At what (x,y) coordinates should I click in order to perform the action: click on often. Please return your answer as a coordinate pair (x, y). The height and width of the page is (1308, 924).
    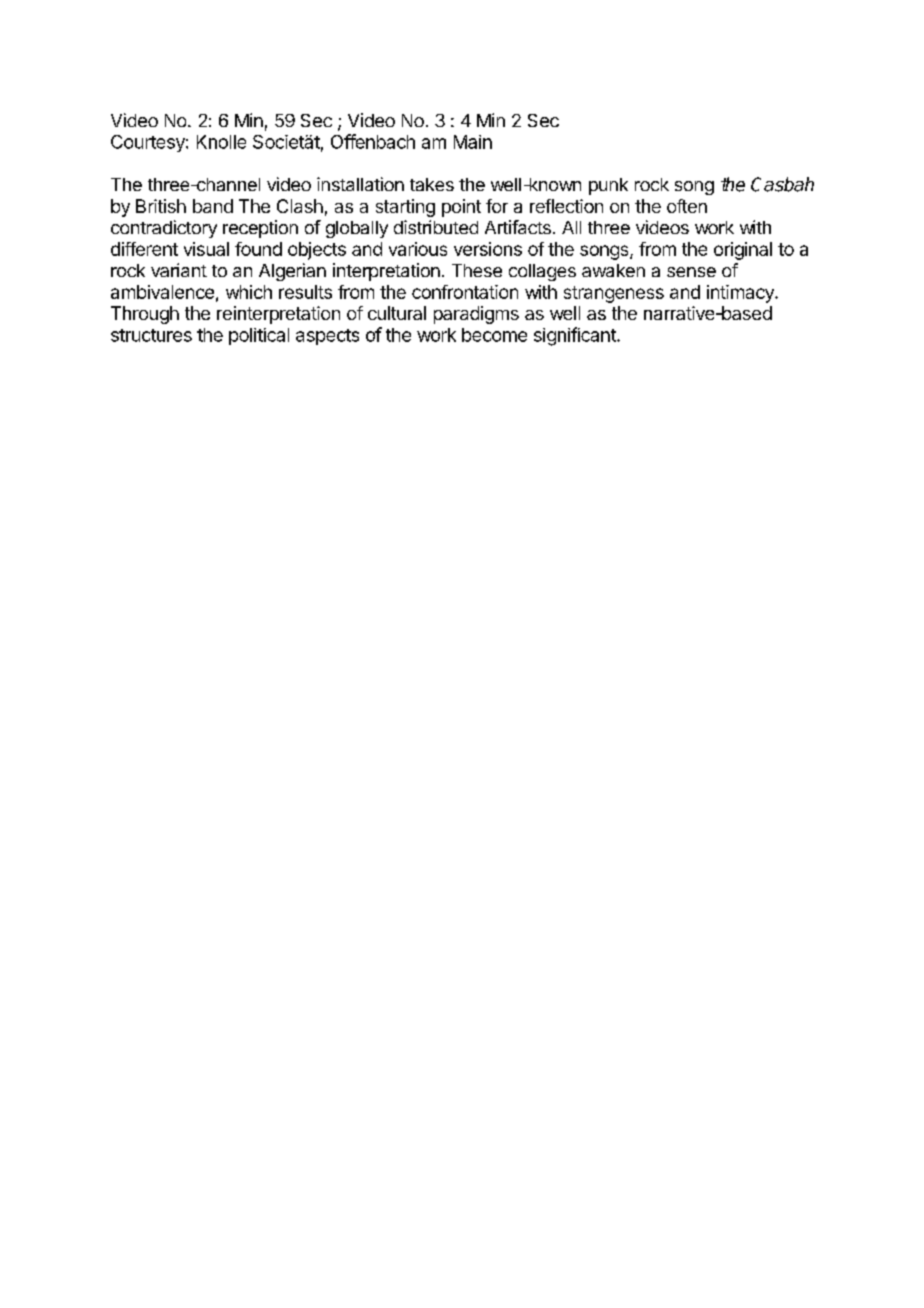
    Looking at the image, I should click on (687, 206).
